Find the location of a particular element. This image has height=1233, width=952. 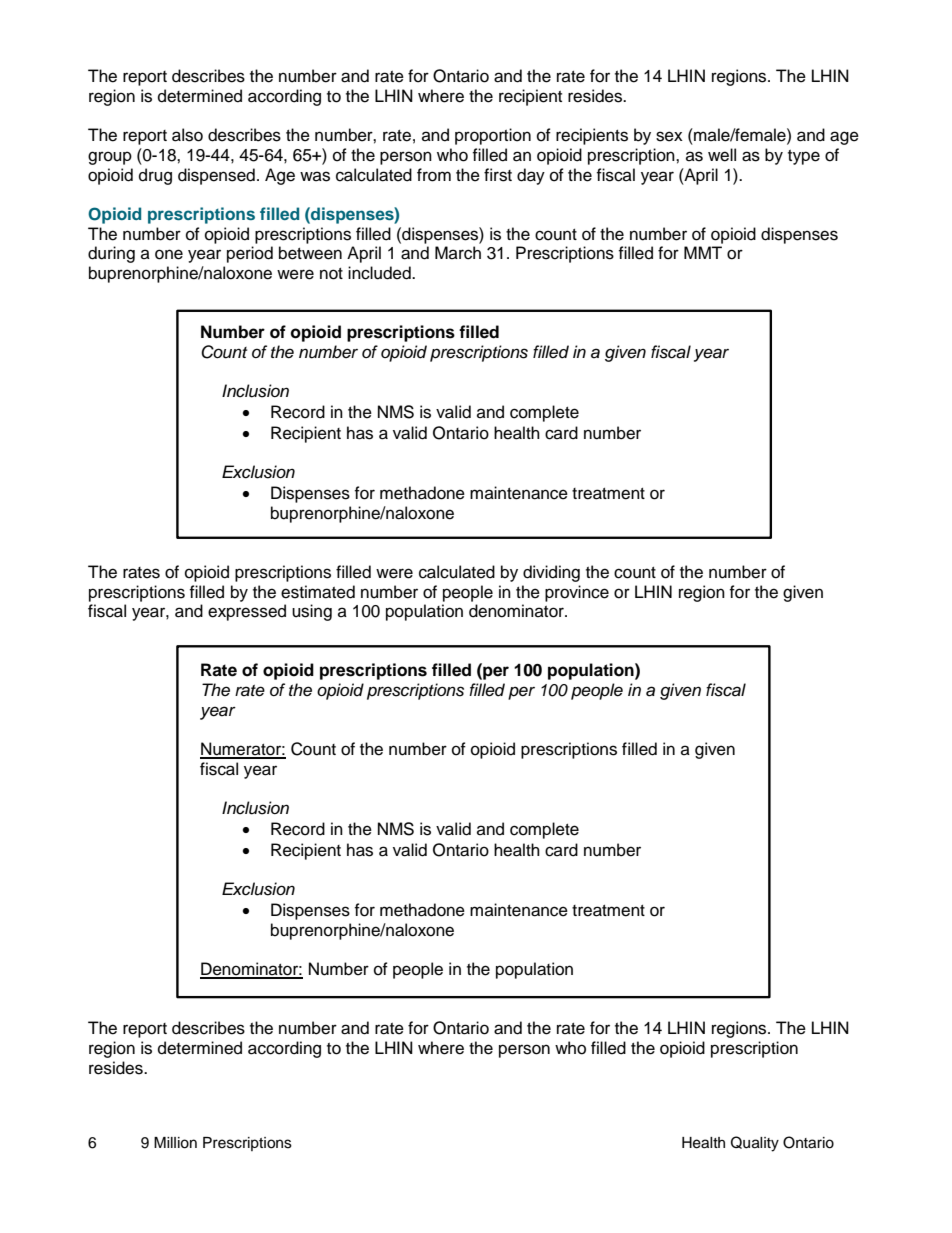

Million is located at coordinates (175, 1143).
